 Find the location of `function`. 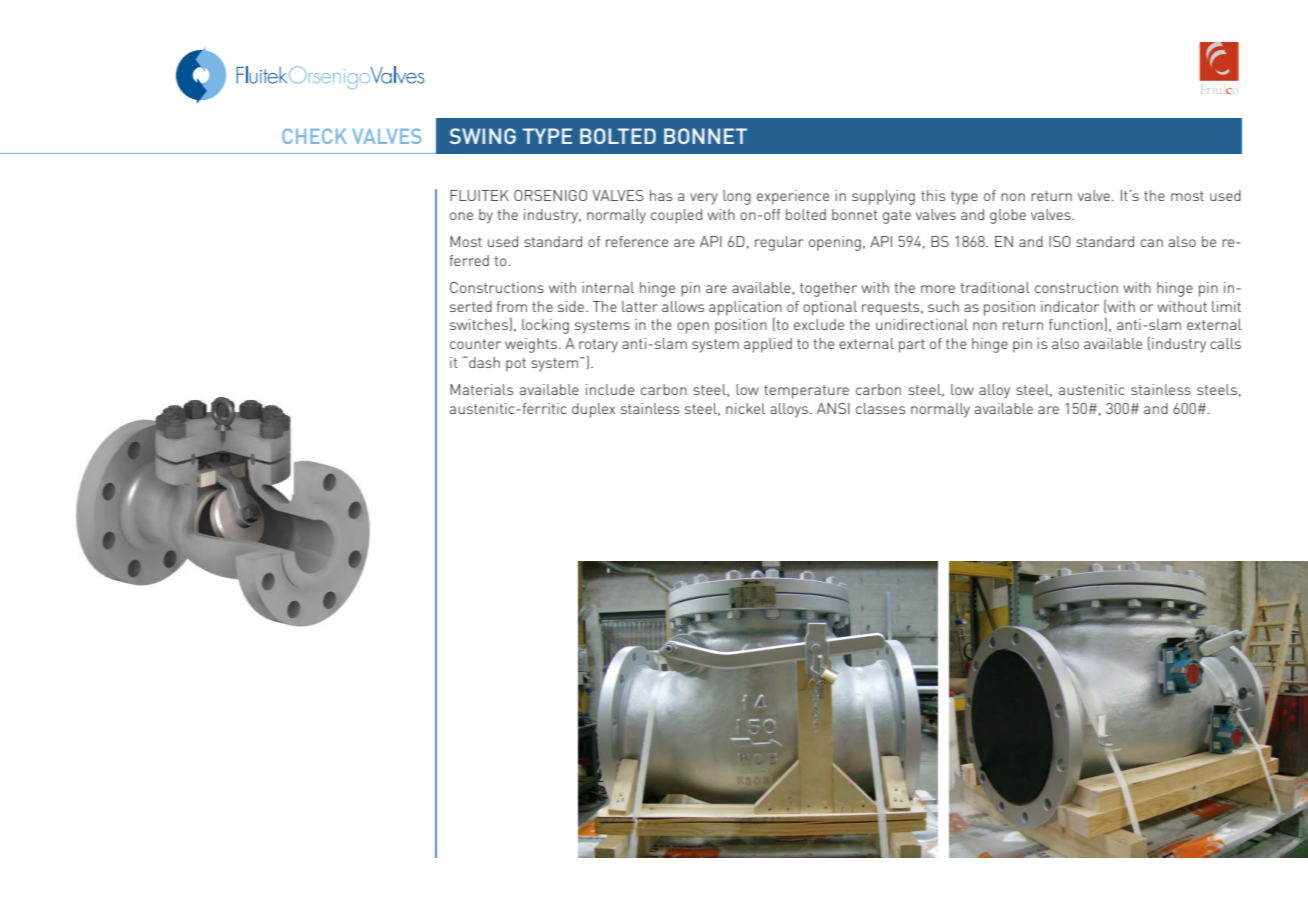

function is located at coordinates (1076, 324).
